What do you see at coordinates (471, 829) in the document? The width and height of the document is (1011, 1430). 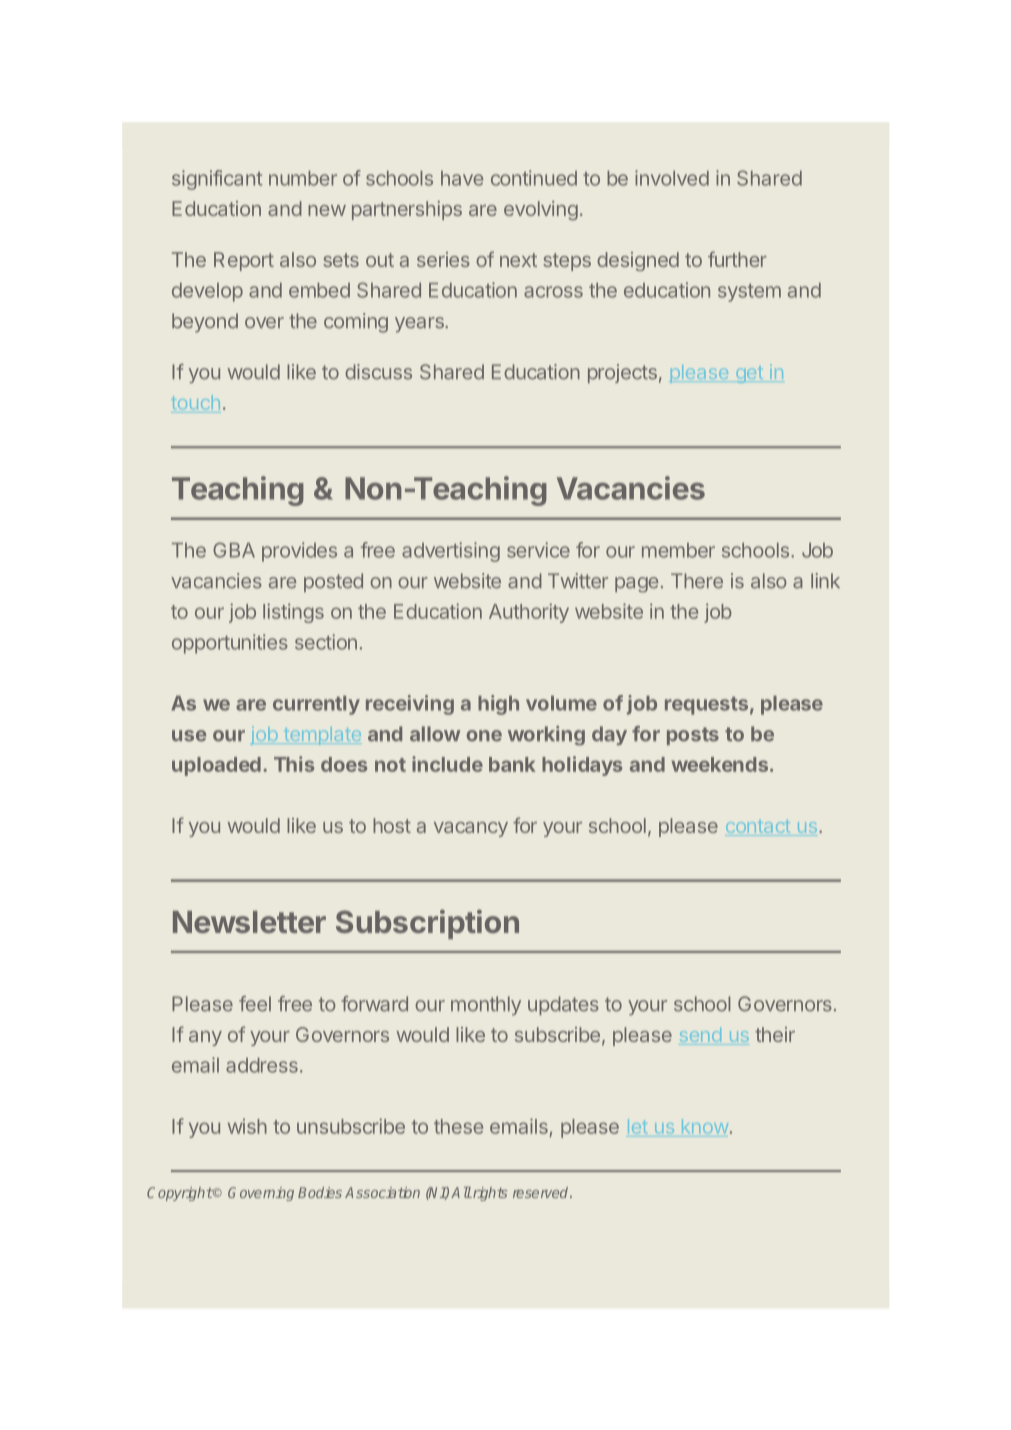 I see `vacancy` at bounding box center [471, 829].
